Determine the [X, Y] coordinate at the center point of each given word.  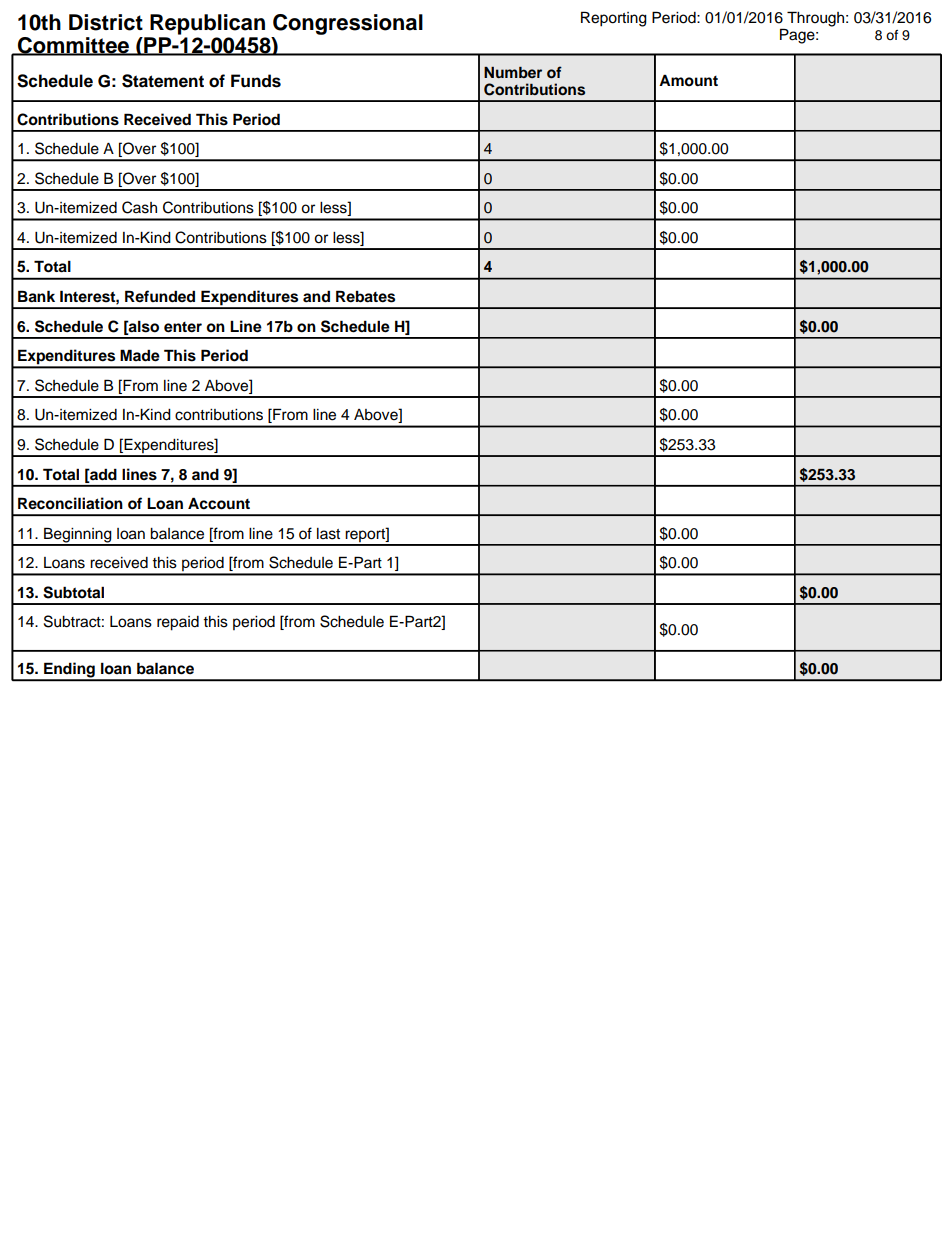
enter [183, 327]
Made [140, 355]
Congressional [348, 24]
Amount [688, 80]
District [106, 22]
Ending [69, 671]
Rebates [365, 296]
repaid [178, 623]
